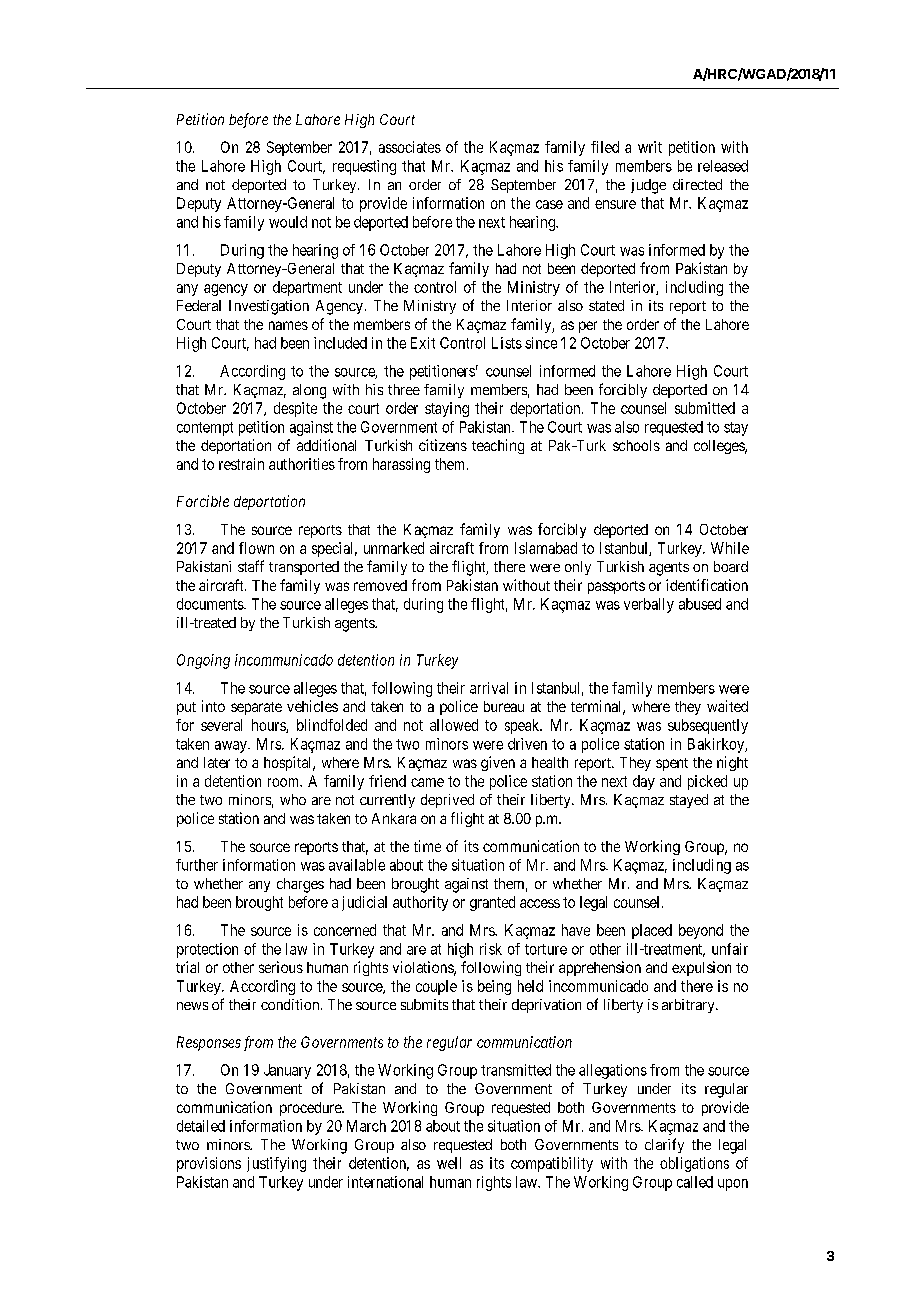 Image resolution: width=924 pixels, height=1308 pixels. I want to click on despite, so click(295, 409).
